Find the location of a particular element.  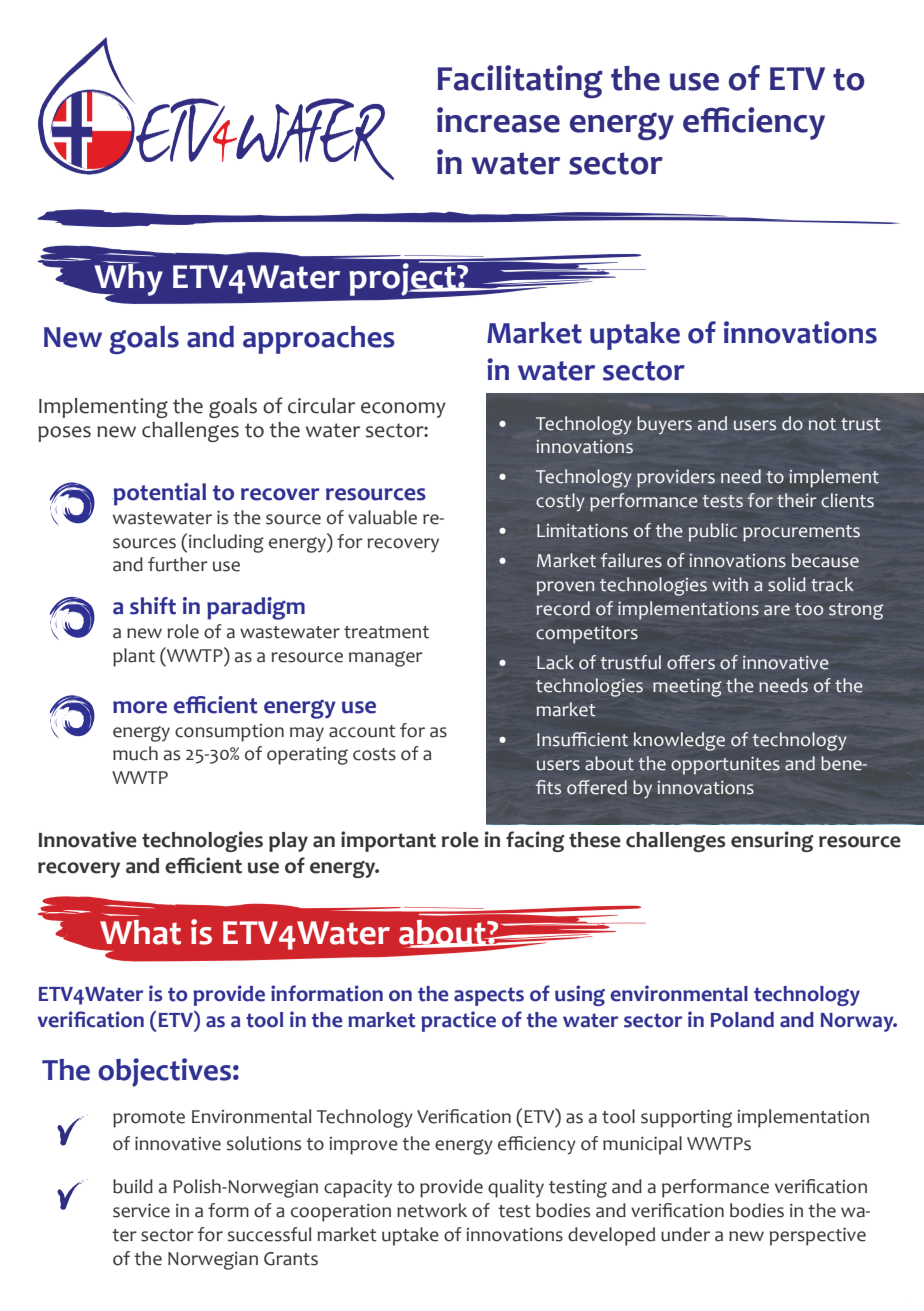

offers is located at coordinates (691, 662).
